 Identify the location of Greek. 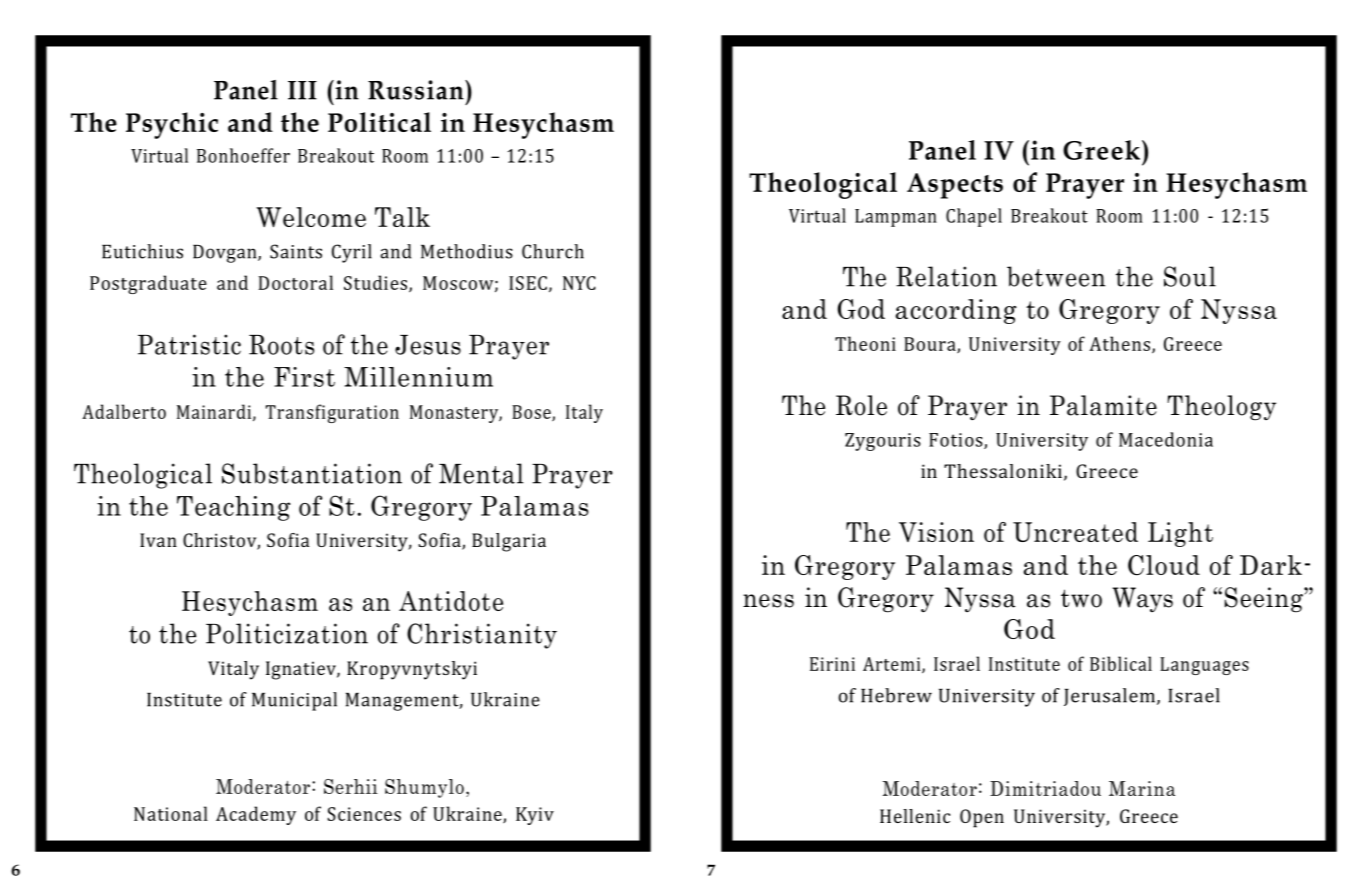
(1101, 150).
